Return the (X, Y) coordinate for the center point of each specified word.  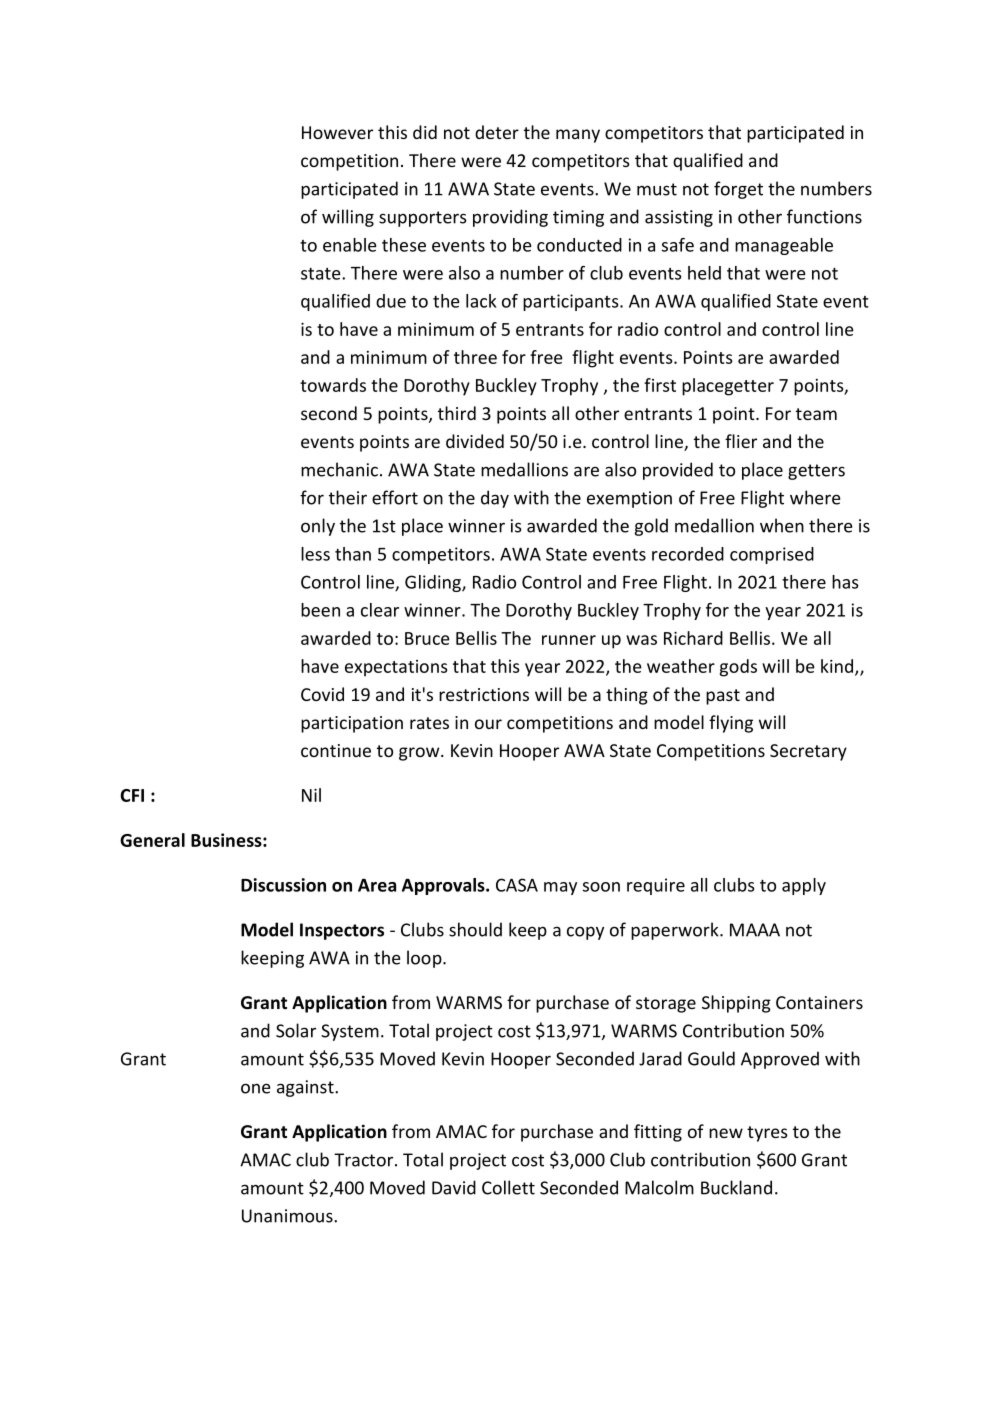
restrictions (484, 694)
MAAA (755, 930)
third (457, 413)
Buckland (736, 1187)
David (454, 1187)
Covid (322, 694)
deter (497, 132)
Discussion (283, 885)
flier (741, 441)
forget (738, 190)
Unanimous (288, 1216)
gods (738, 668)
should (475, 929)
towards (333, 385)
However (337, 132)
